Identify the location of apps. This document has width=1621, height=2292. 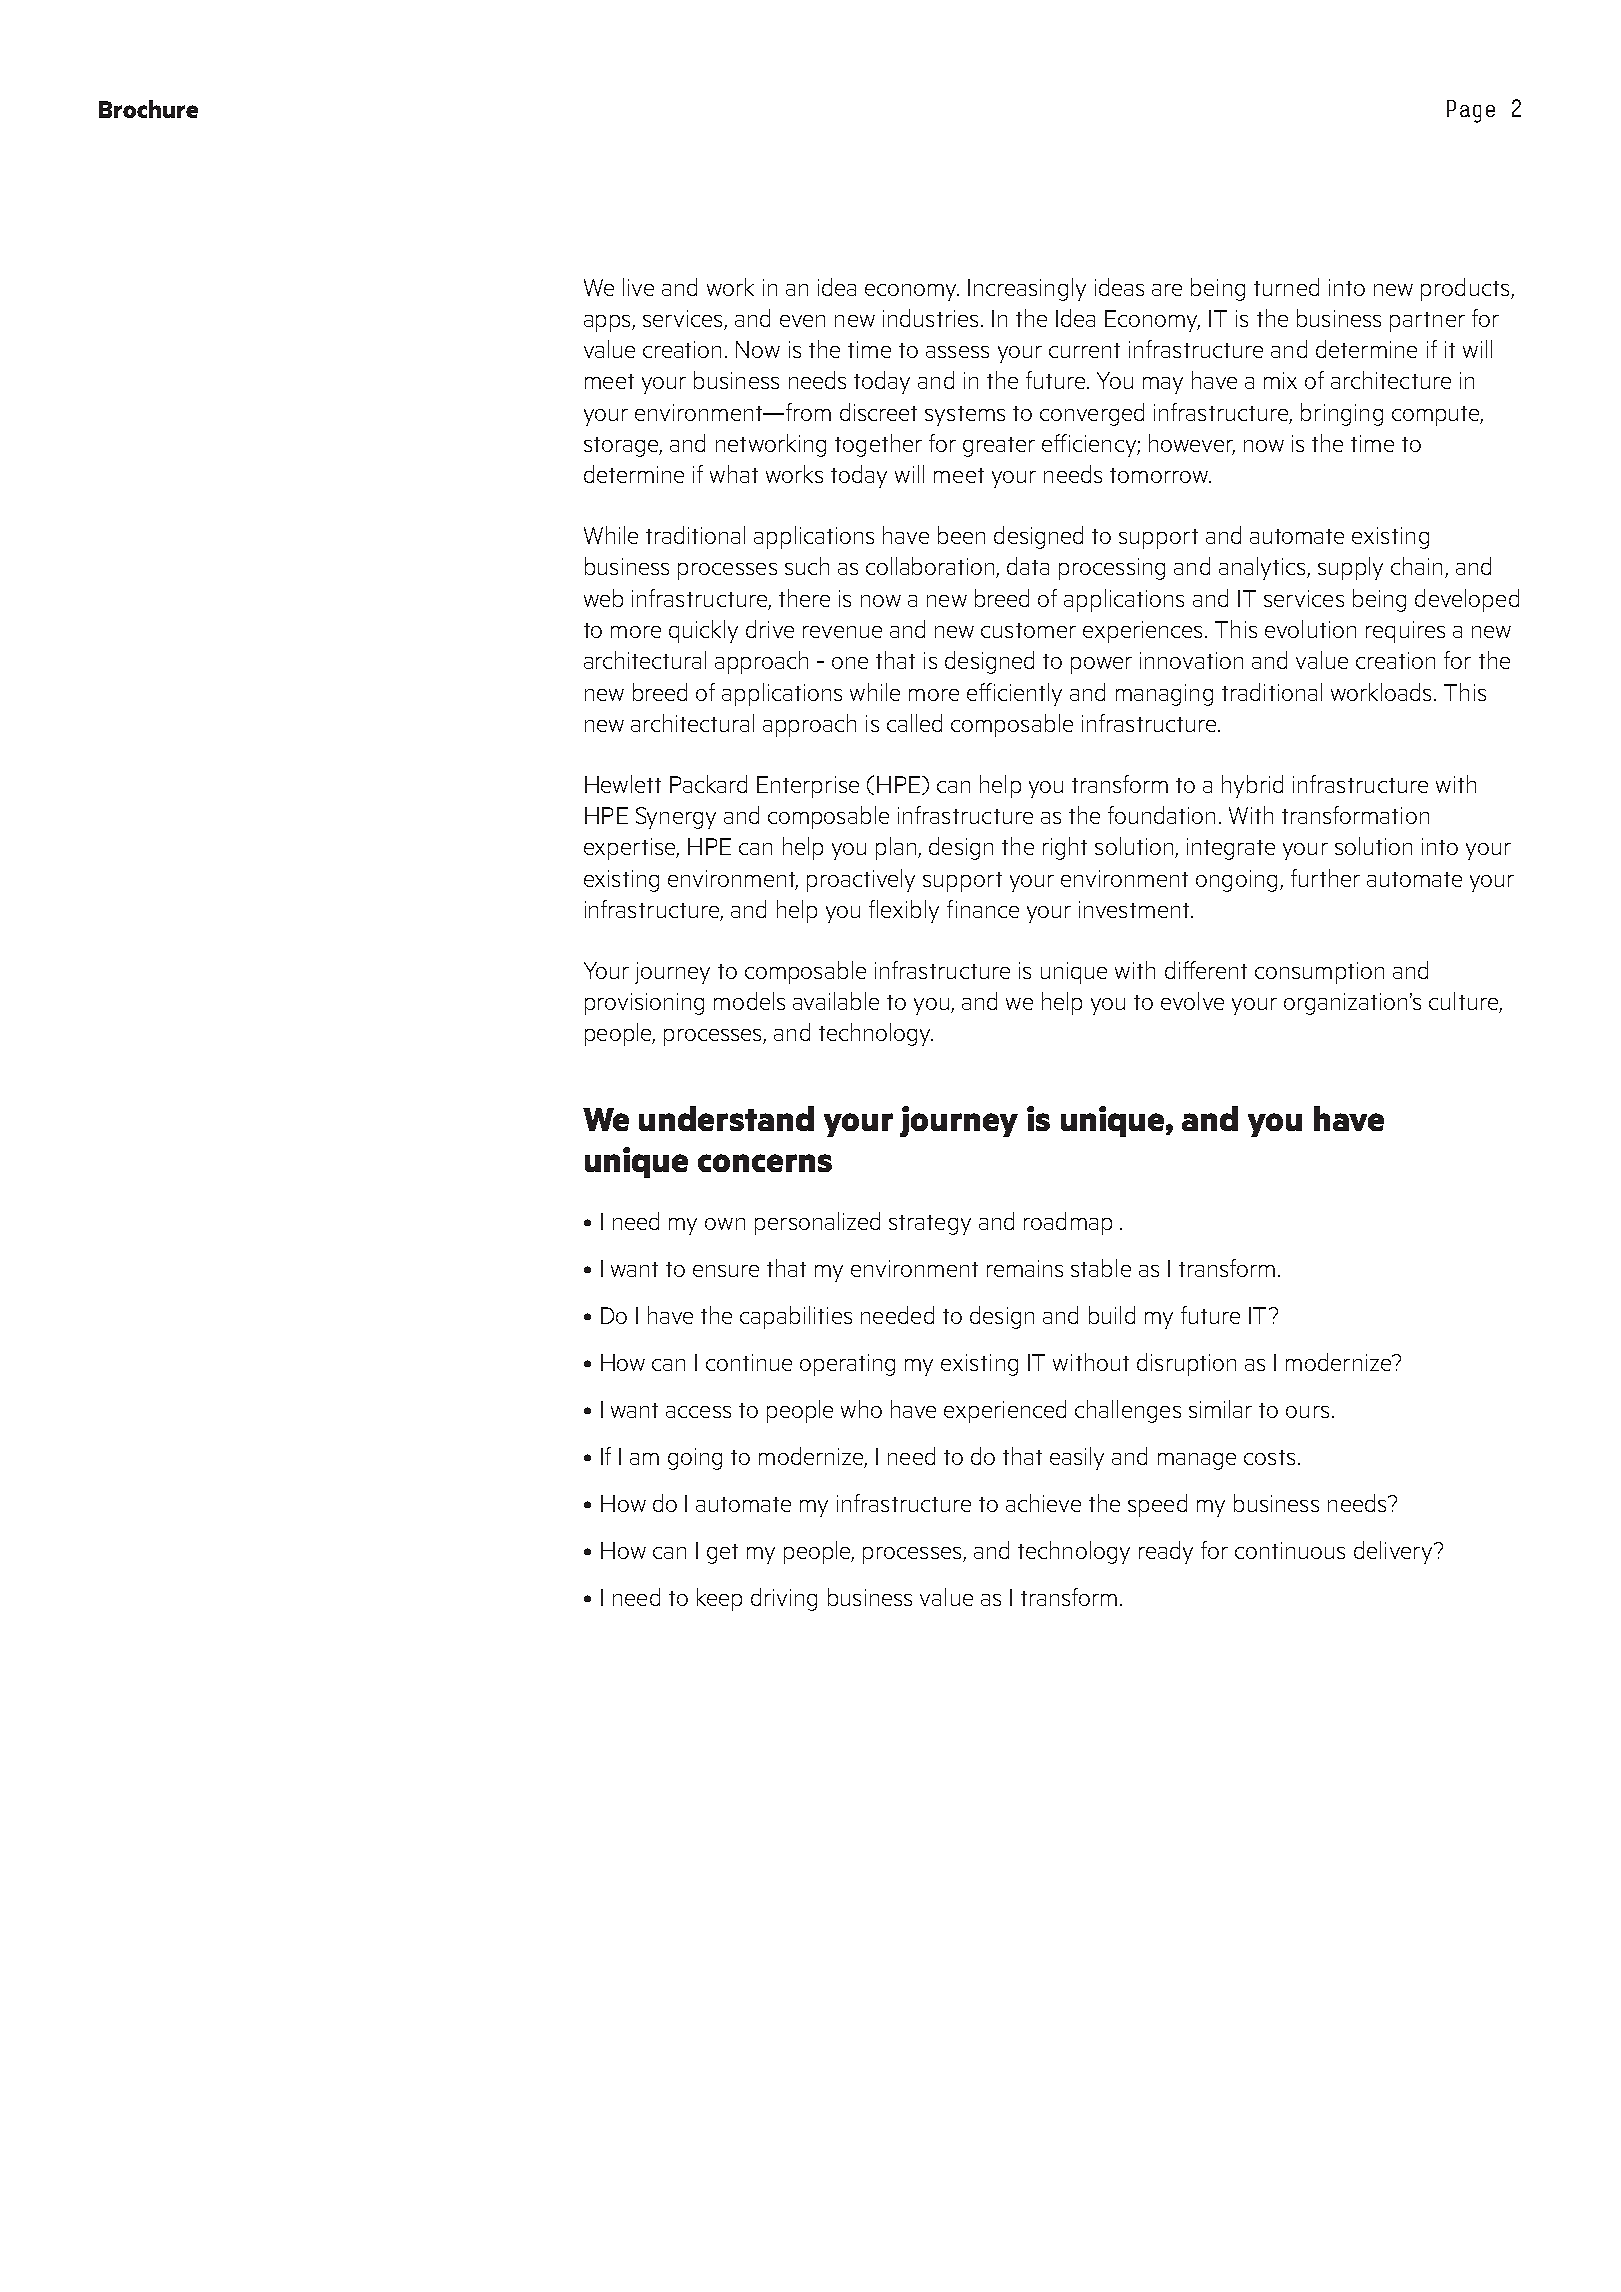
(608, 323).
